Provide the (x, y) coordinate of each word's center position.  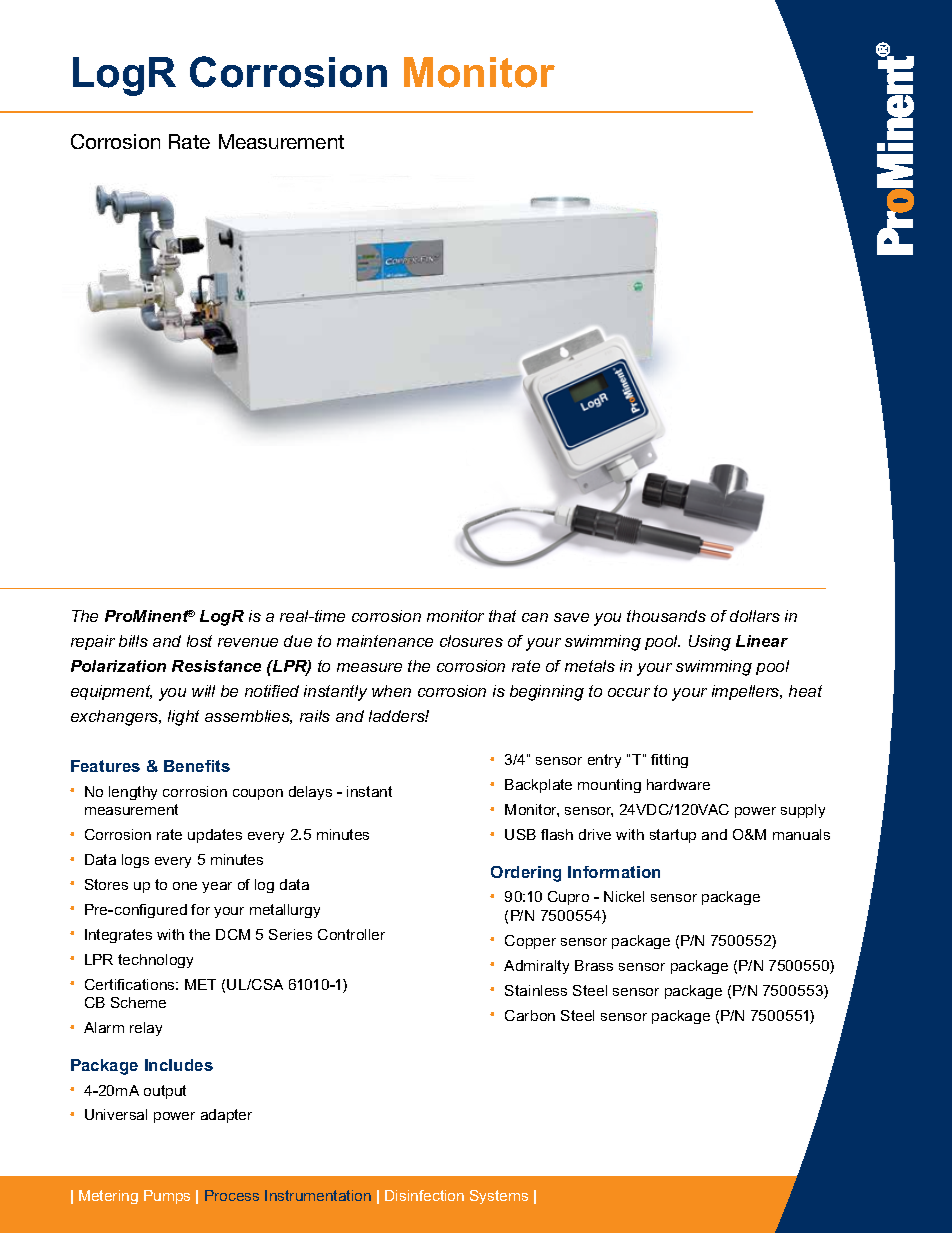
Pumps (167, 1197)
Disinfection (424, 1195)
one (185, 886)
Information (614, 872)
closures (471, 641)
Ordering (526, 874)
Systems (499, 1197)
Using (710, 643)
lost (199, 641)
